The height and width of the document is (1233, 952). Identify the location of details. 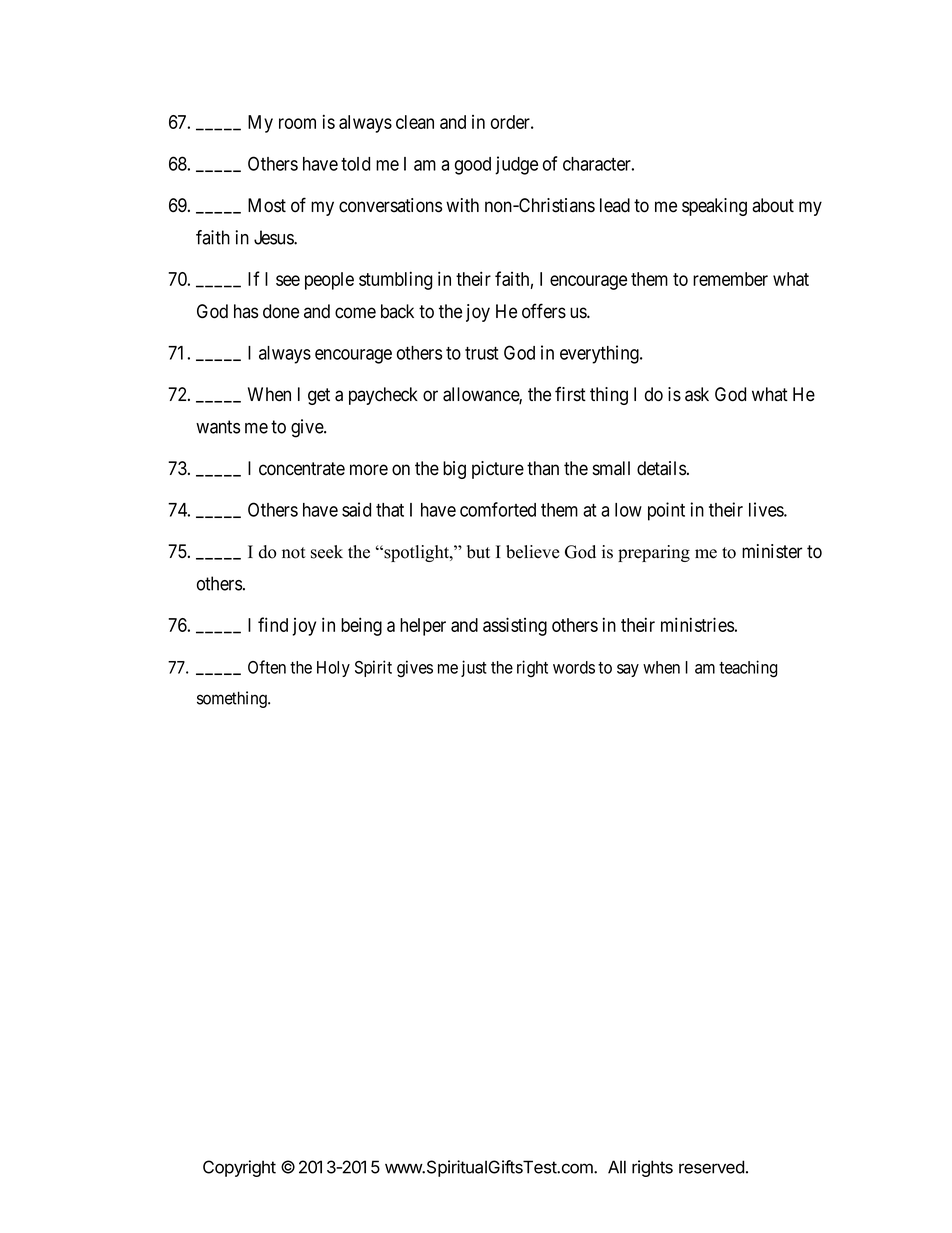
(661, 468).
